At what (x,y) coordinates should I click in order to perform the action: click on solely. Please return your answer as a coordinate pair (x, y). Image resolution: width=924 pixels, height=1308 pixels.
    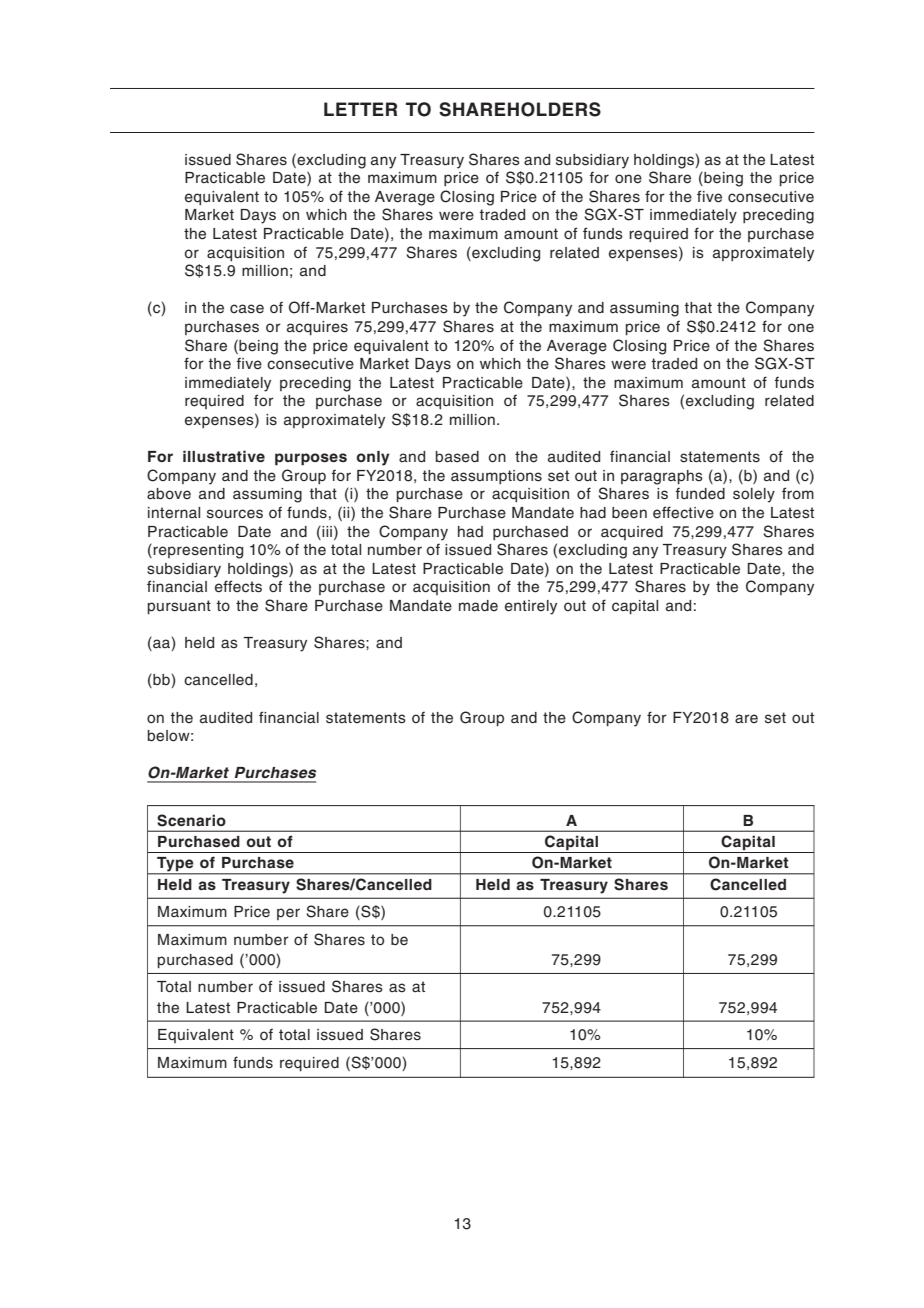
    Looking at the image, I should click on (754, 495).
